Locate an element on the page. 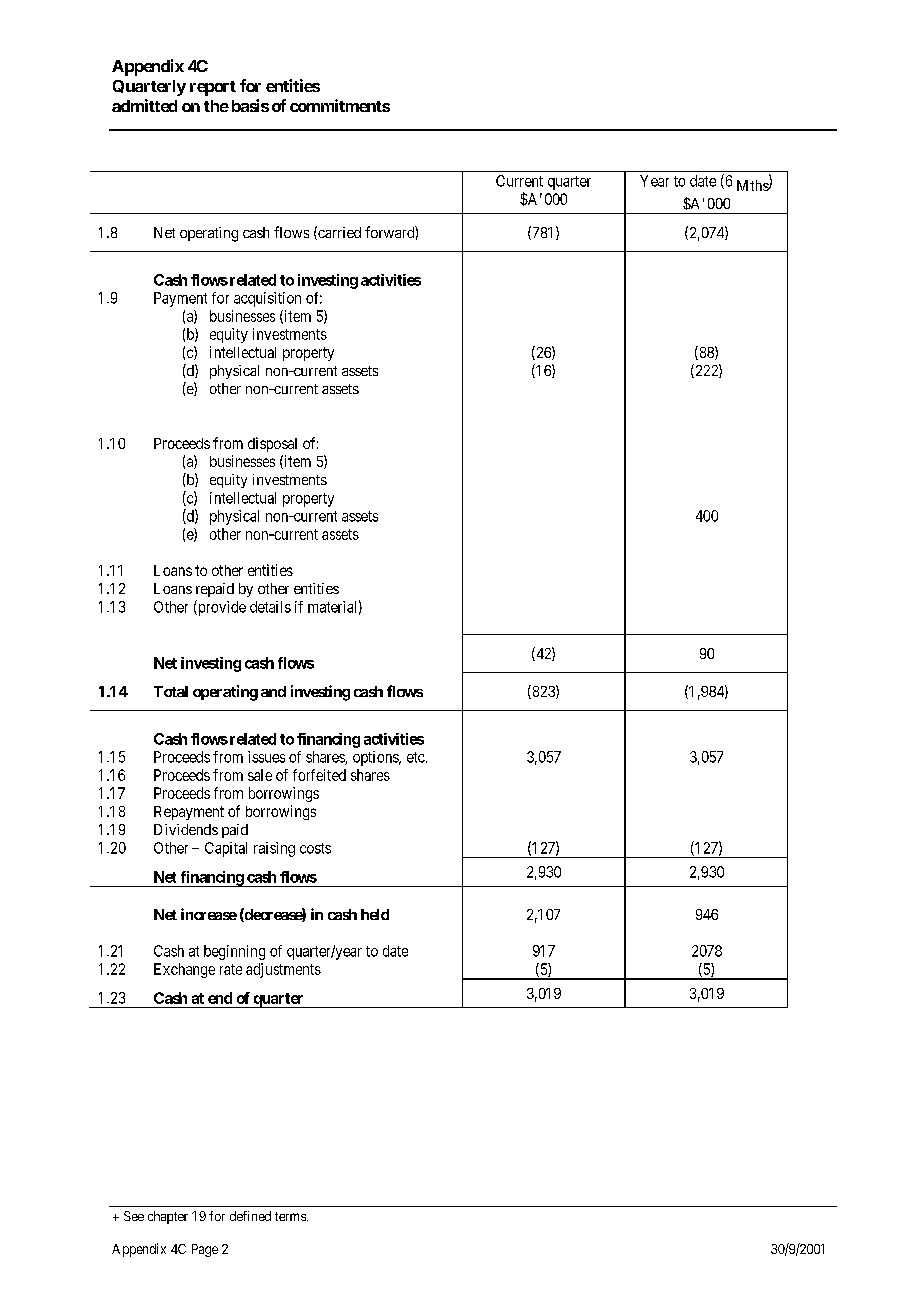 The width and height of the document is (924, 1308). beginning is located at coordinates (234, 952).
